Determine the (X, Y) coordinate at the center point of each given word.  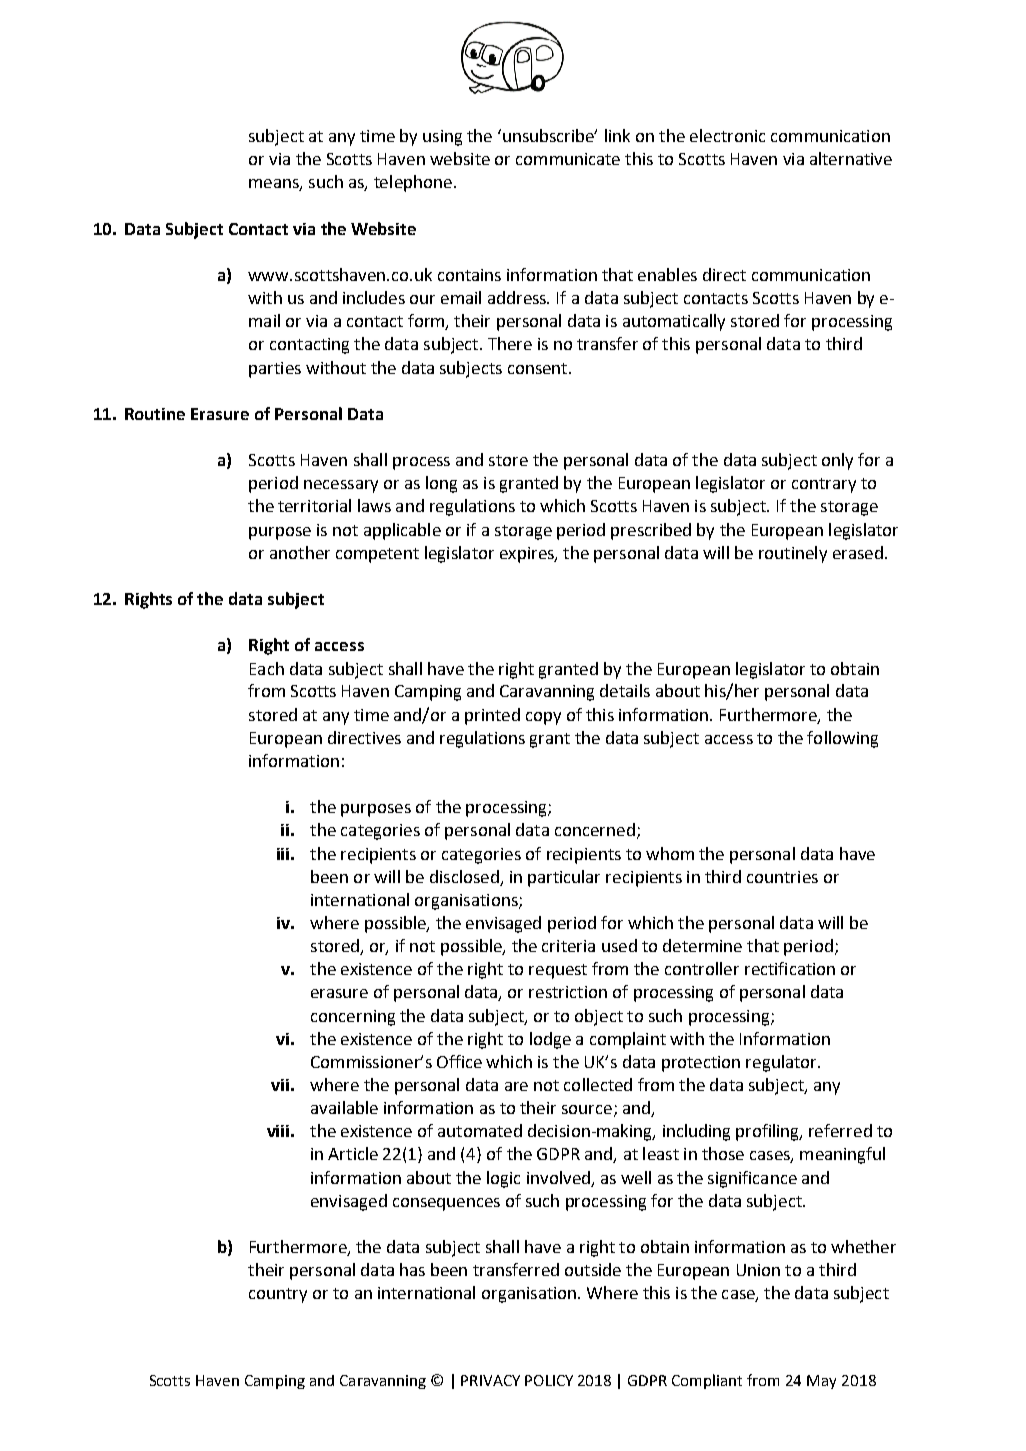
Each (267, 668)
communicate (568, 159)
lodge (550, 1040)
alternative (851, 158)
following (842, 739)
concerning (353, 1018)
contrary (824, 485)
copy (543, 718)
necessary (341, 486)
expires (528, 555)
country (278, 1295)
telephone (413, 183)
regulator (782, 1063)
